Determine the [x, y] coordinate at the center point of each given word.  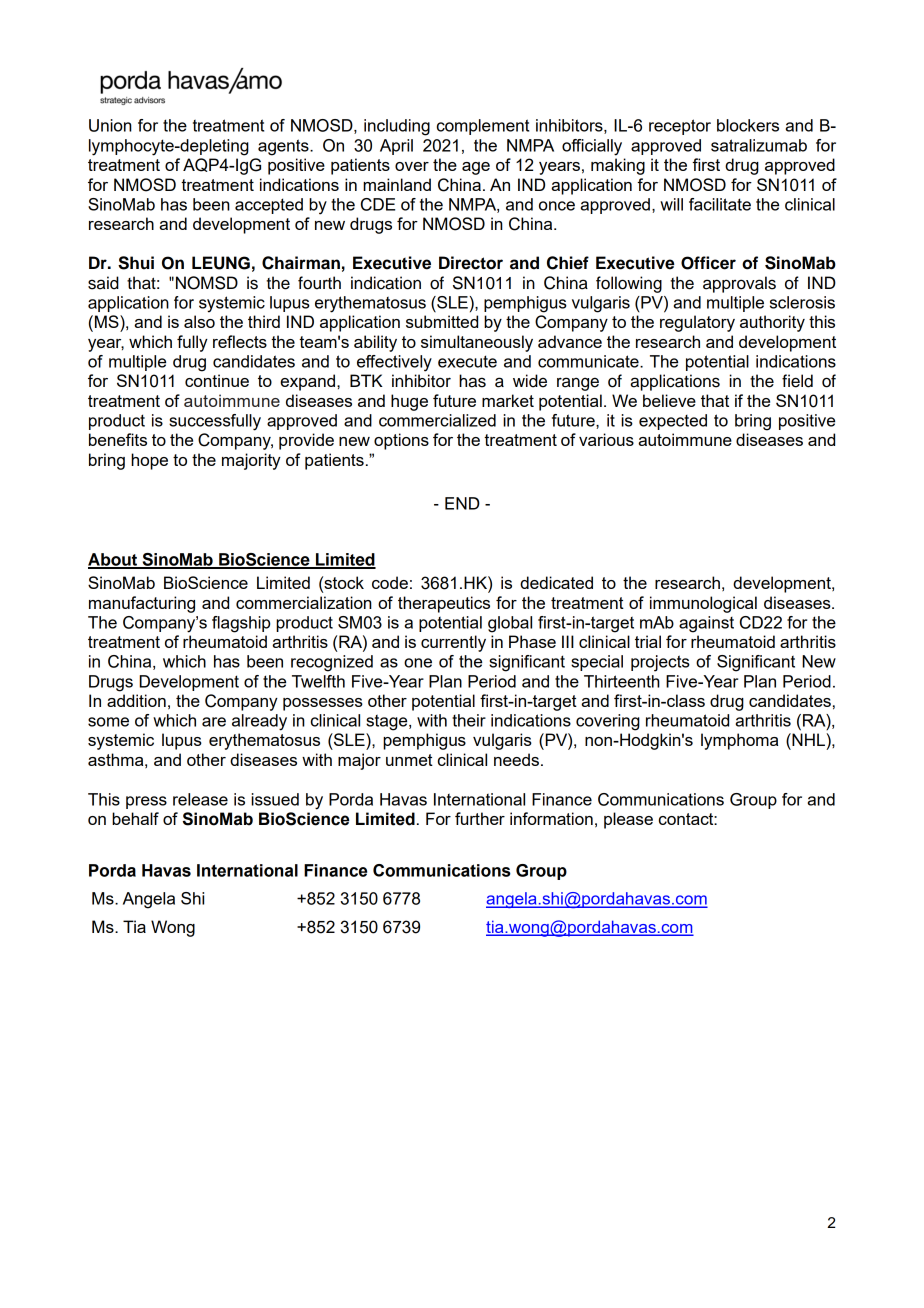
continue [217, 380]
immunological [703, 604]
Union [110, 125]
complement [483, 127]
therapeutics [444, 604]
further [480, 818]
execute [467, 361]
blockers [748, 125]
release [200, 799]
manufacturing [142, 604]
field [797, 381]
